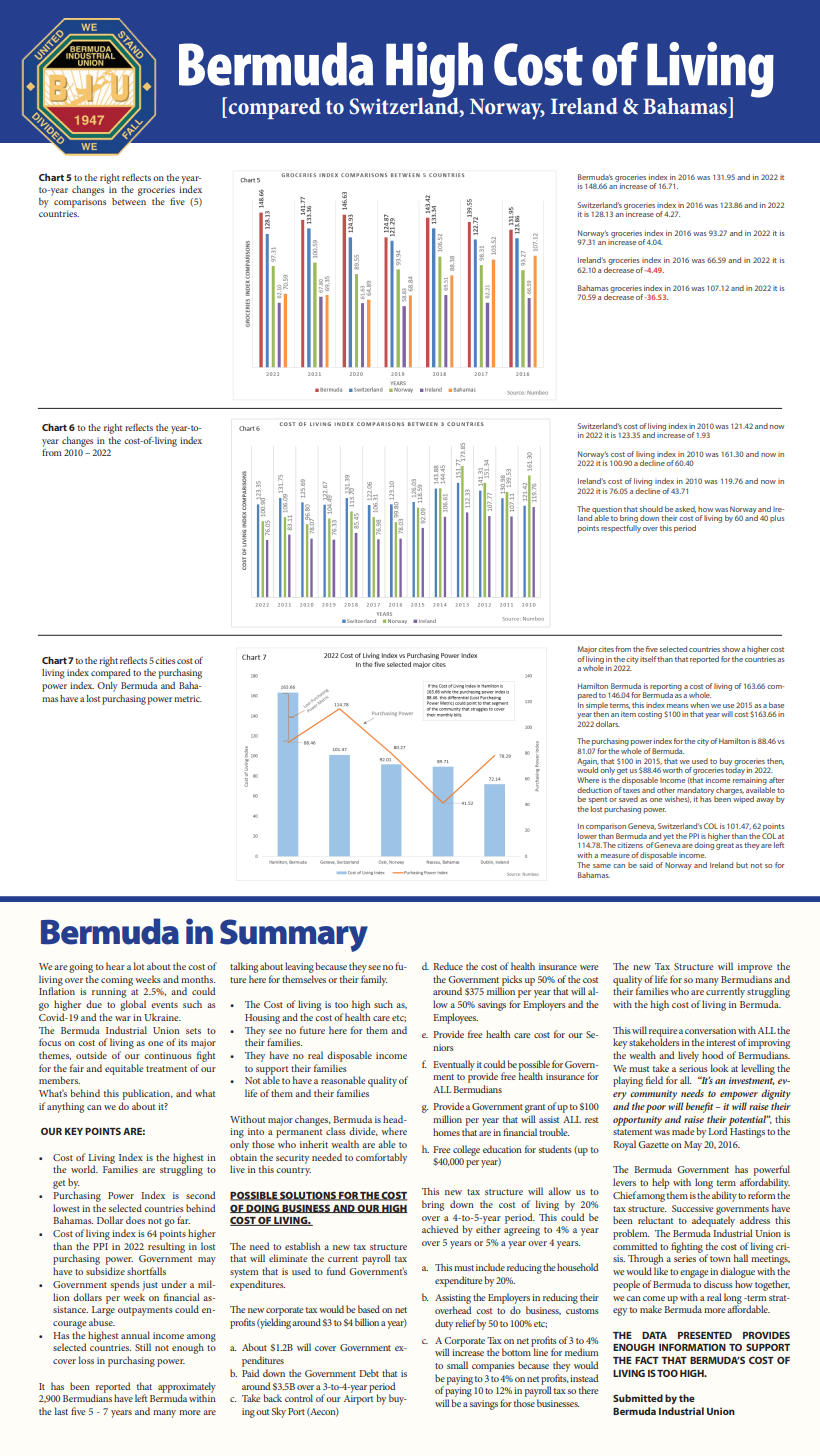 Image resolution: width=820 pixels, height=1456 pixels. Describe the element at coordinates (65, 1107) in the screenshot. I see `anything` at that location.
